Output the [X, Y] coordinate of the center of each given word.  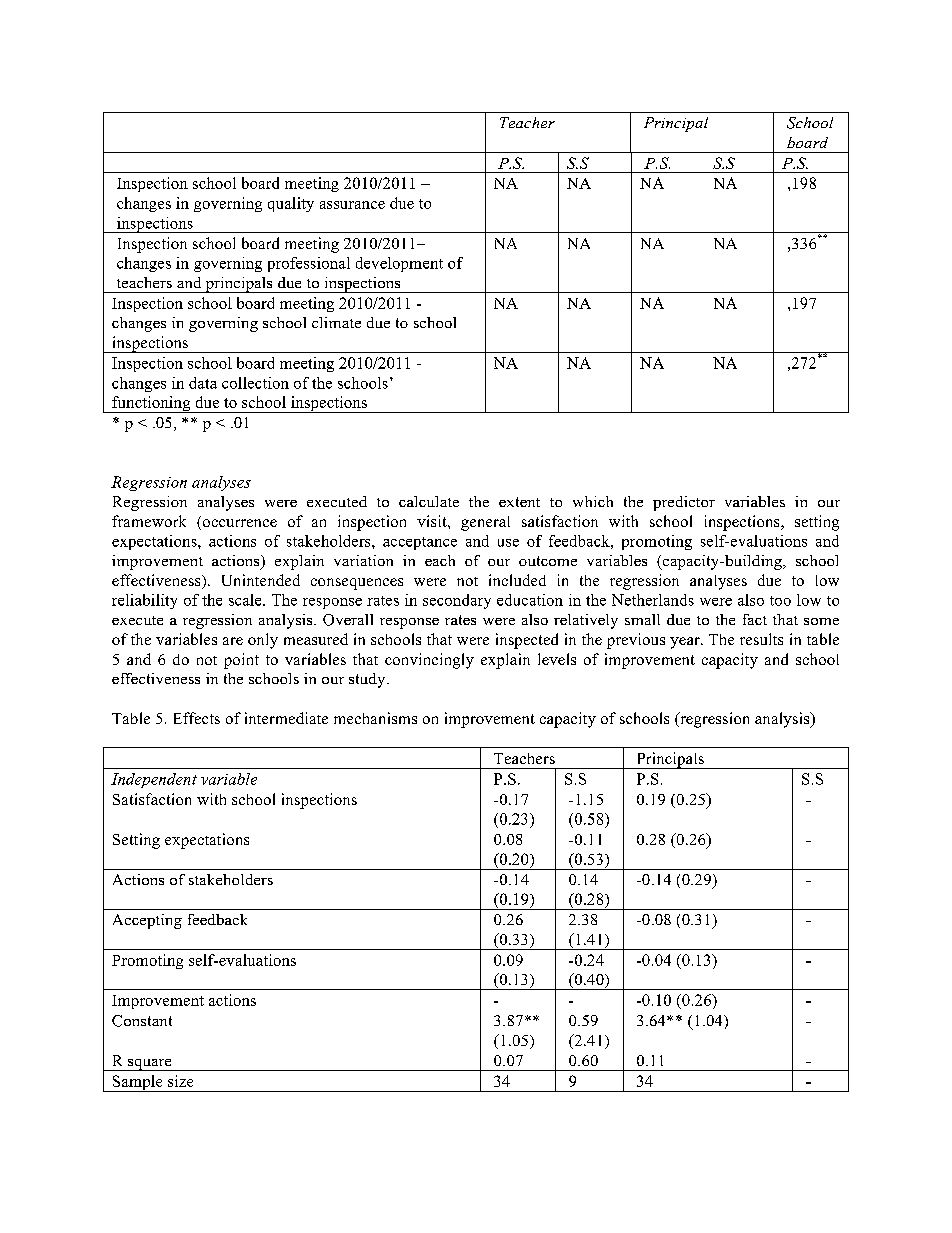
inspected [527, 641]
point [241, 661]
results [761, 639]
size [180, 1081]
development [399, 264]
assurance [352, 205]
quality [291, 204]
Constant [142, 1021]
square [150, 1065]
